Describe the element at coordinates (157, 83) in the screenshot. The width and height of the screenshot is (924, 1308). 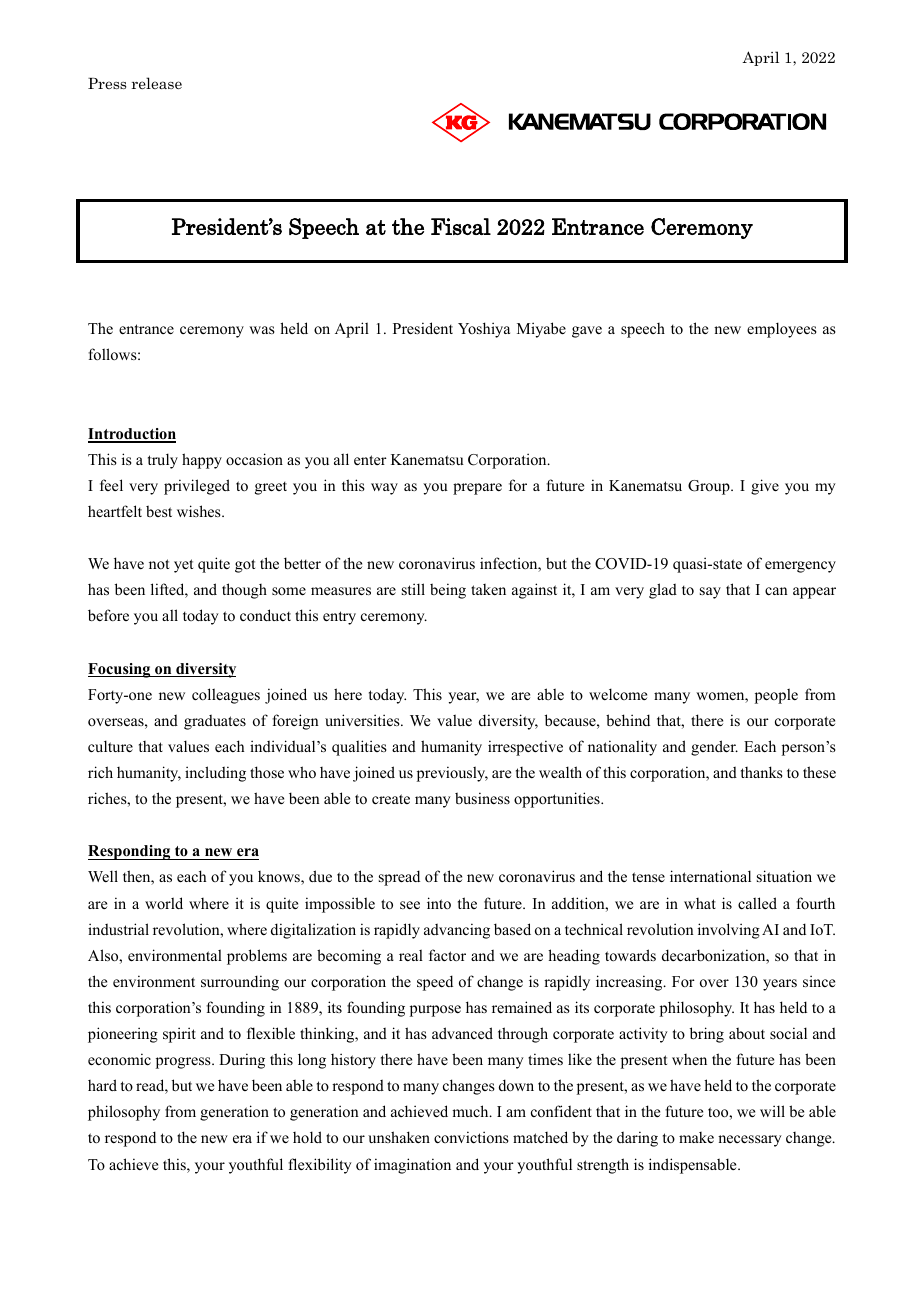
I see `release` at that location.
